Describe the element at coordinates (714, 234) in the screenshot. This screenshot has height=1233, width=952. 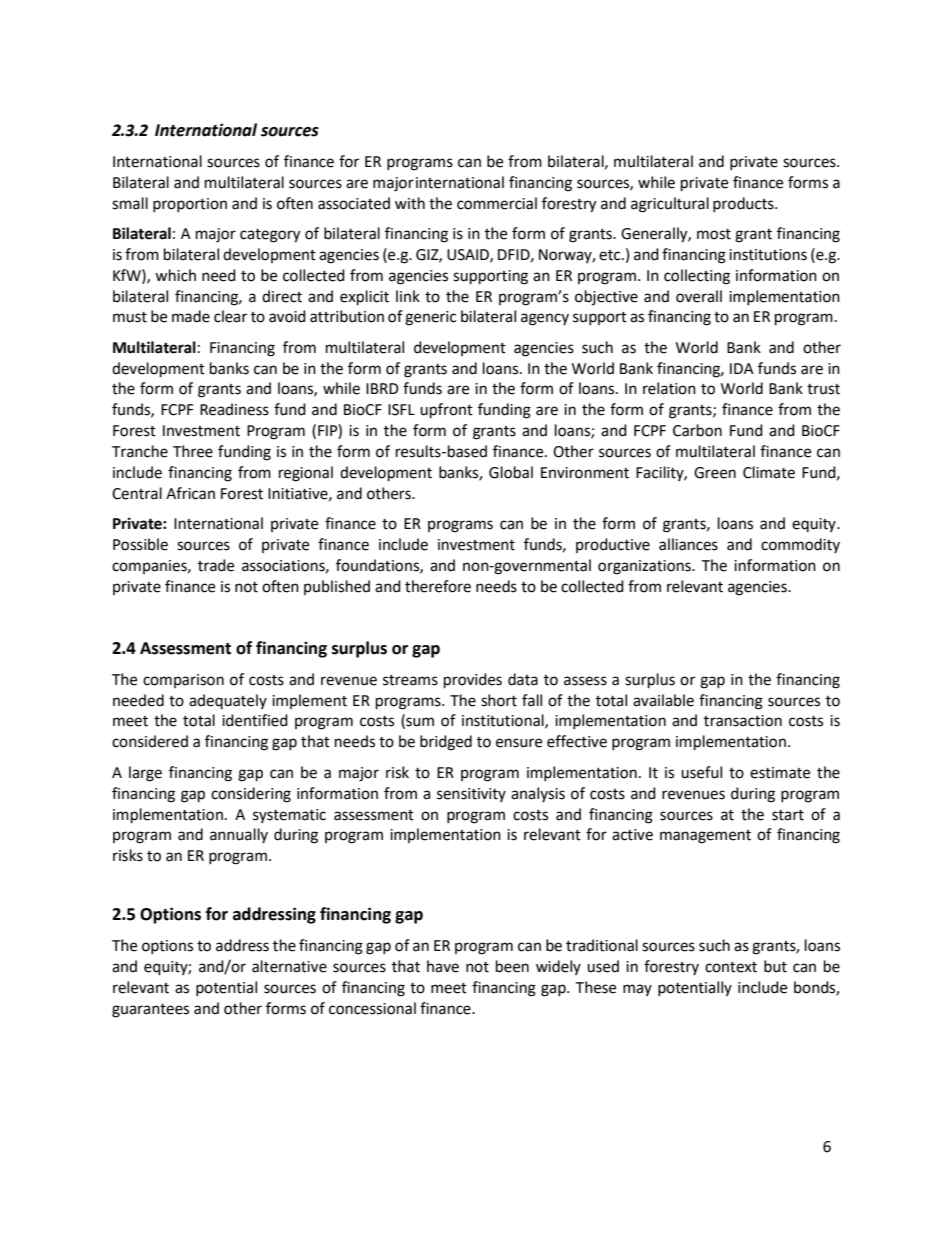
I see `most` at that location.
